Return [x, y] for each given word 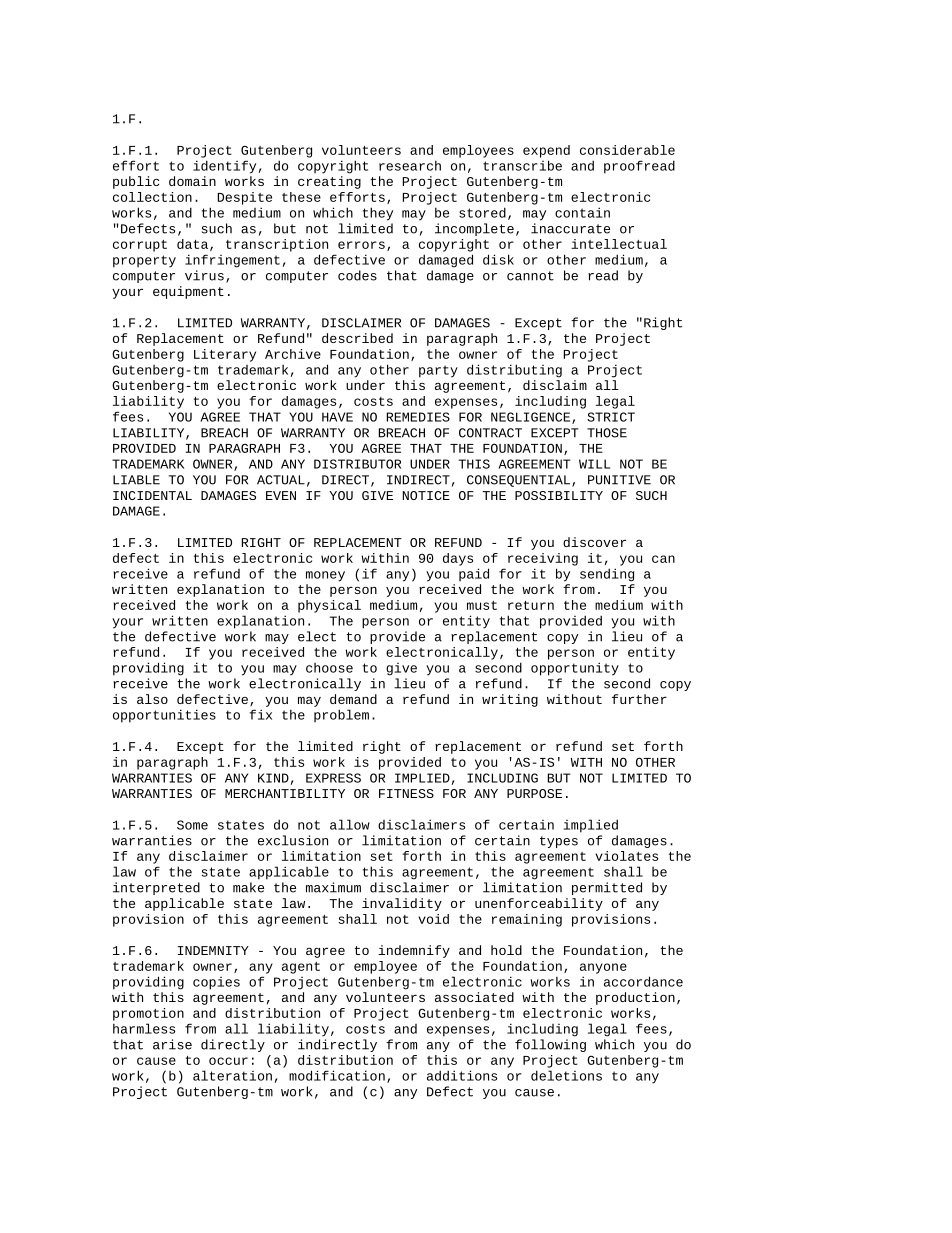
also [152, 699]
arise [172, 1044]
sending [607, 575]
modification [337, 1075]
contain [582, 212]
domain [192, 181]
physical [329, 606]
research [410, 165]
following [550, 1045]
